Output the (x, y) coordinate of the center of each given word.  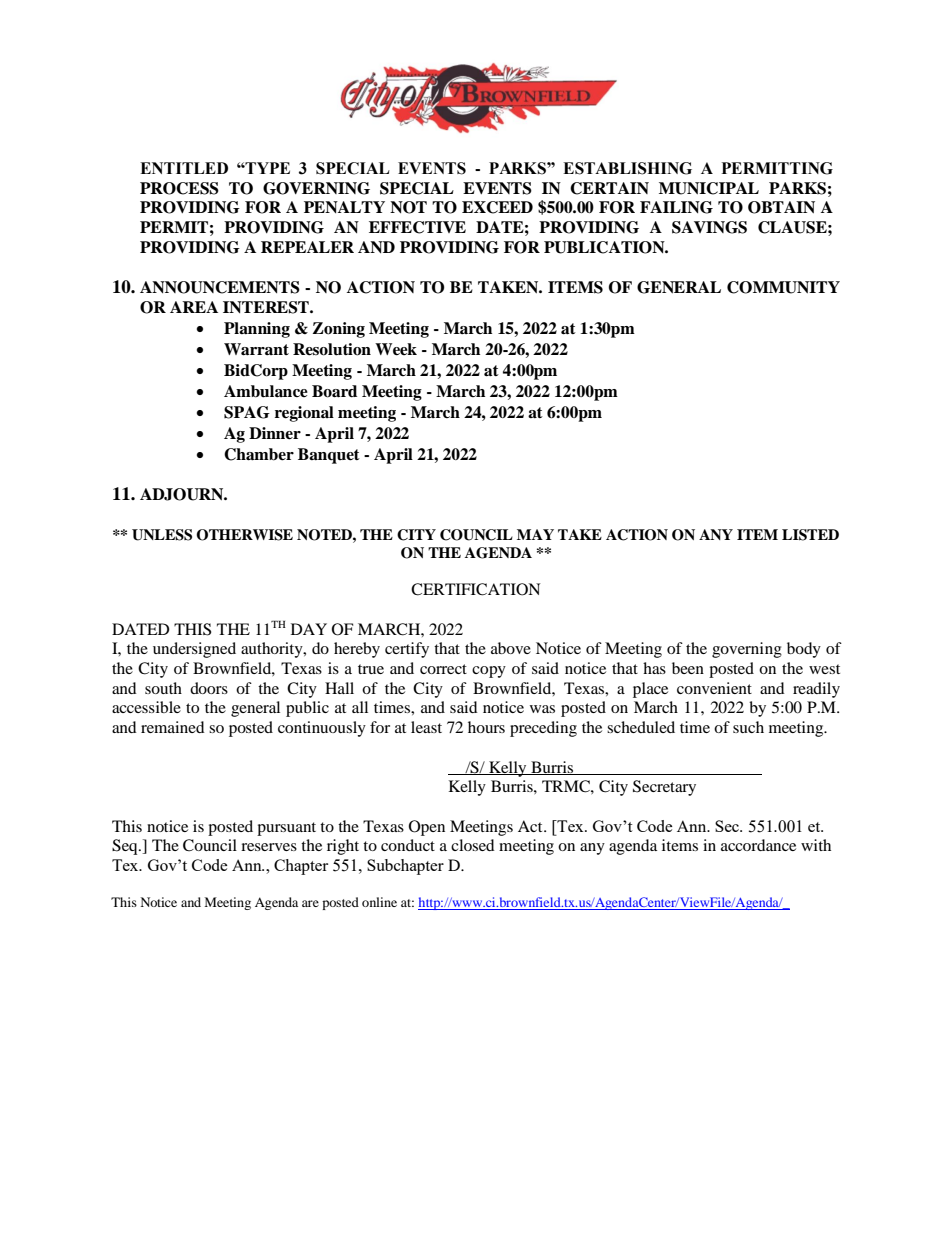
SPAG (247, 412)
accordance (758, 845)
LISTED (810, 535)
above (511, 648)
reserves (269, 847)
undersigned (194, 650)
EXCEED (497, 207)
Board (334, 391)
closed (473, 845)
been (688, 668)
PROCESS (179, 188)
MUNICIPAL (709, 188)
